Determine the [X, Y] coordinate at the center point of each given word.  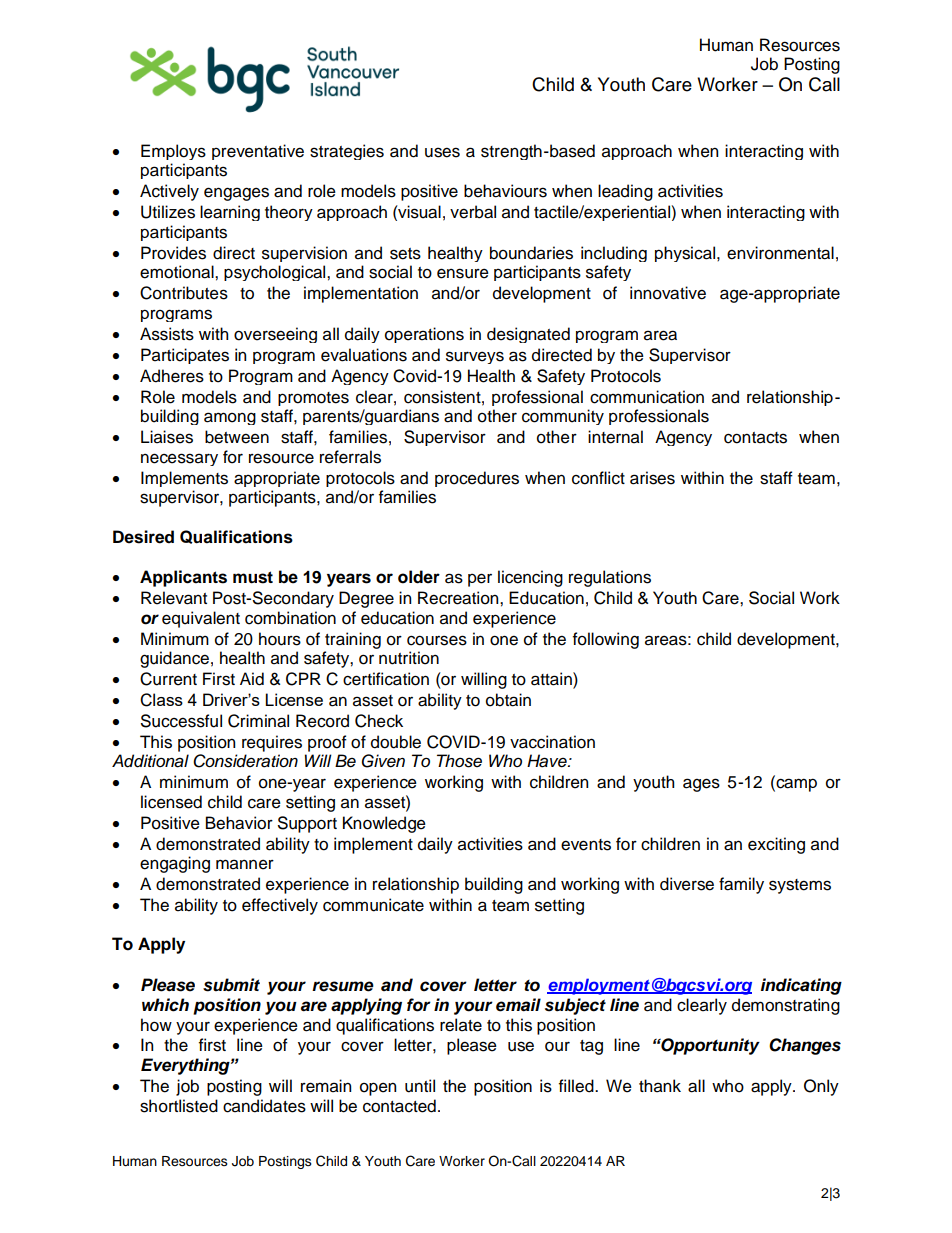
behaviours [505, 191]
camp [795, 785]
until [420, 1086]
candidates [264, 1106]
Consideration [245, 761]
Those [459, 761]
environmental [780, 253]
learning [230, 213]
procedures [477, 479]
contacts [755, 438]
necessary [179, 459]
